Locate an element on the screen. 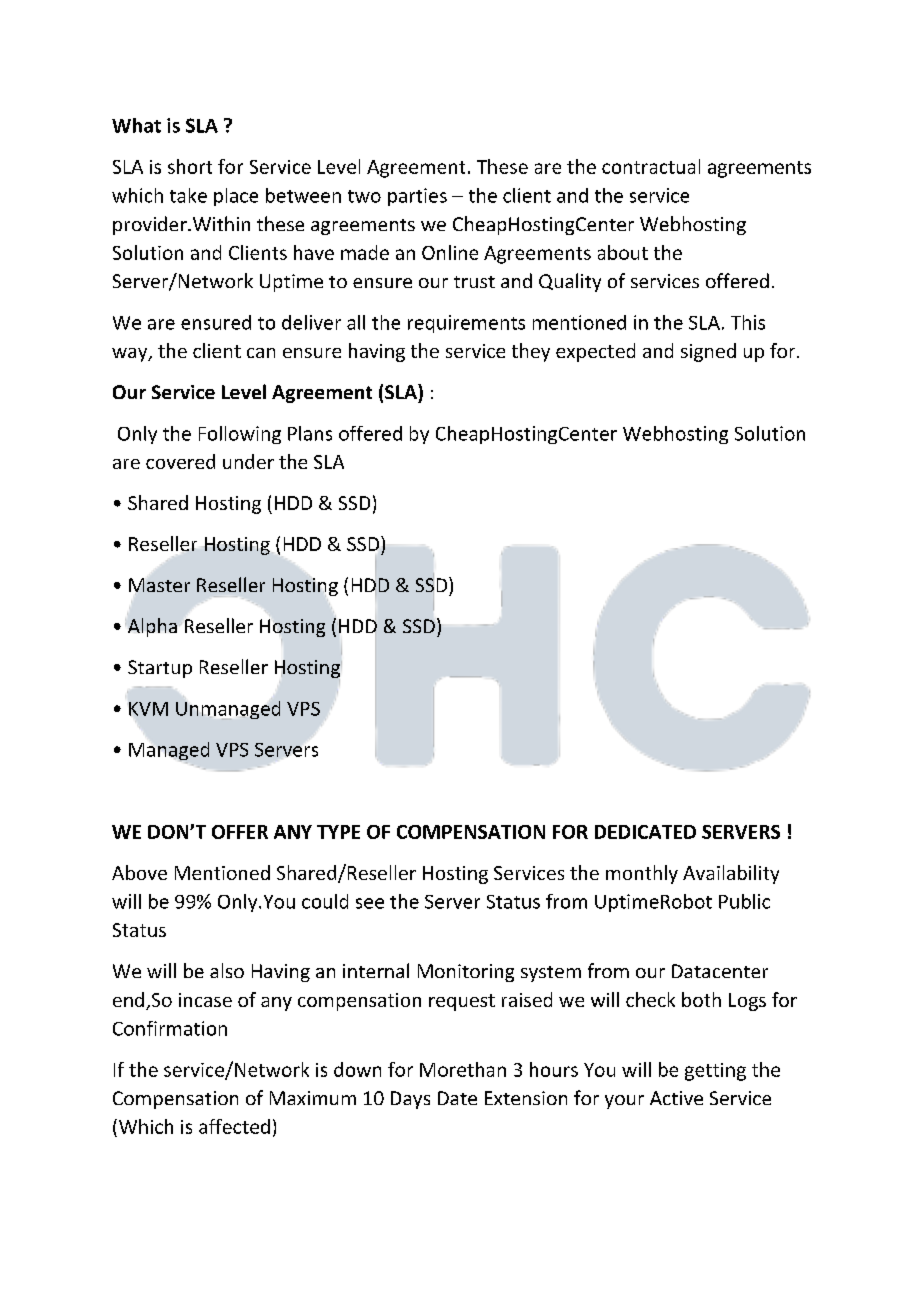 This screenshot has width=924, height=1308. Date is located at coordinates (457, 1098).
